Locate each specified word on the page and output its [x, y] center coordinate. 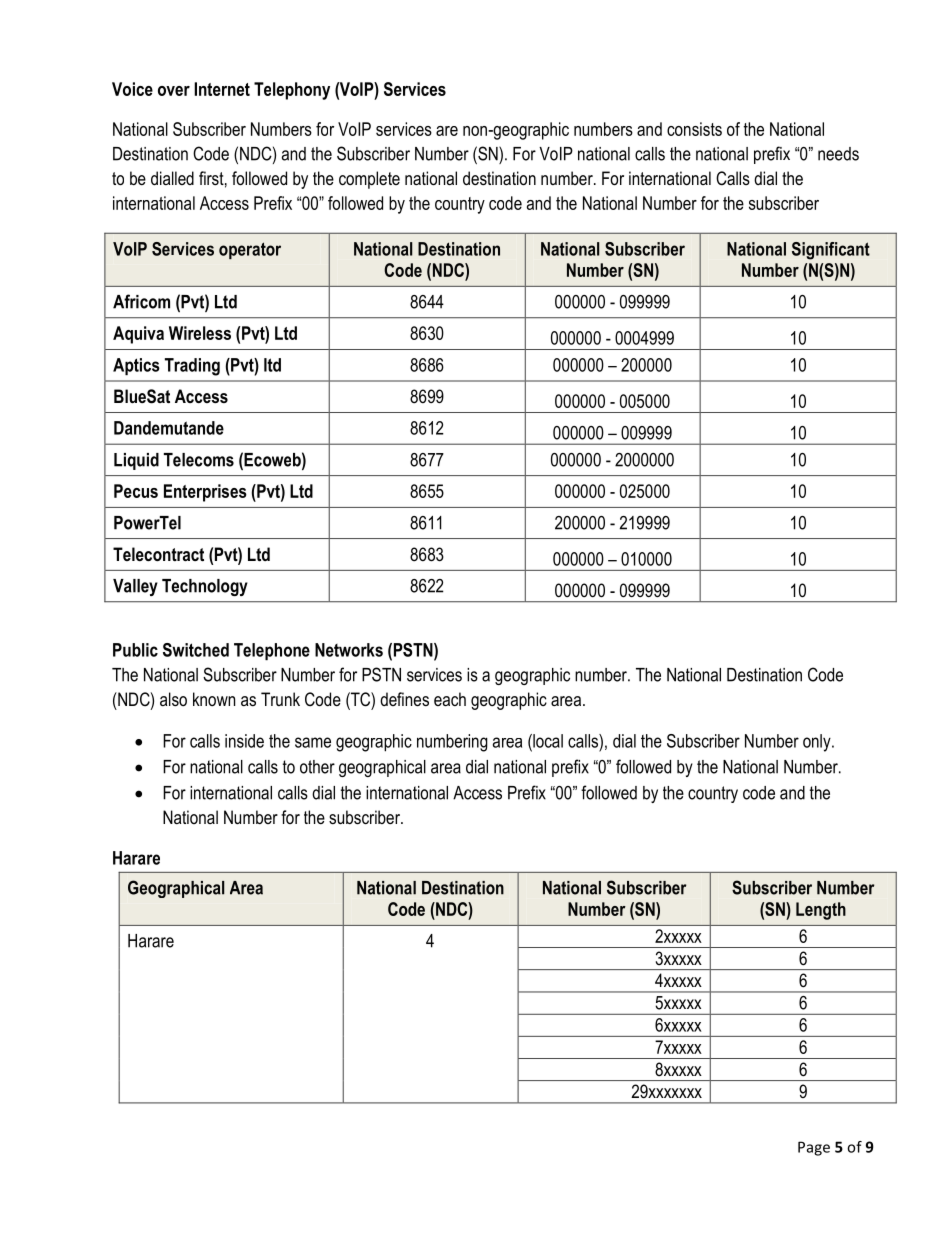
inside [244, 741]
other [317, 767]
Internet [222, 89]
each [450, 699]
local [547, 741]
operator [250, 250]
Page [814, 1148]
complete [369, 180]
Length [821, 911]
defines [404, 699]
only [818, 743]
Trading [192, 367]
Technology [205, 587]
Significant [831, 251]
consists [694, 129]
